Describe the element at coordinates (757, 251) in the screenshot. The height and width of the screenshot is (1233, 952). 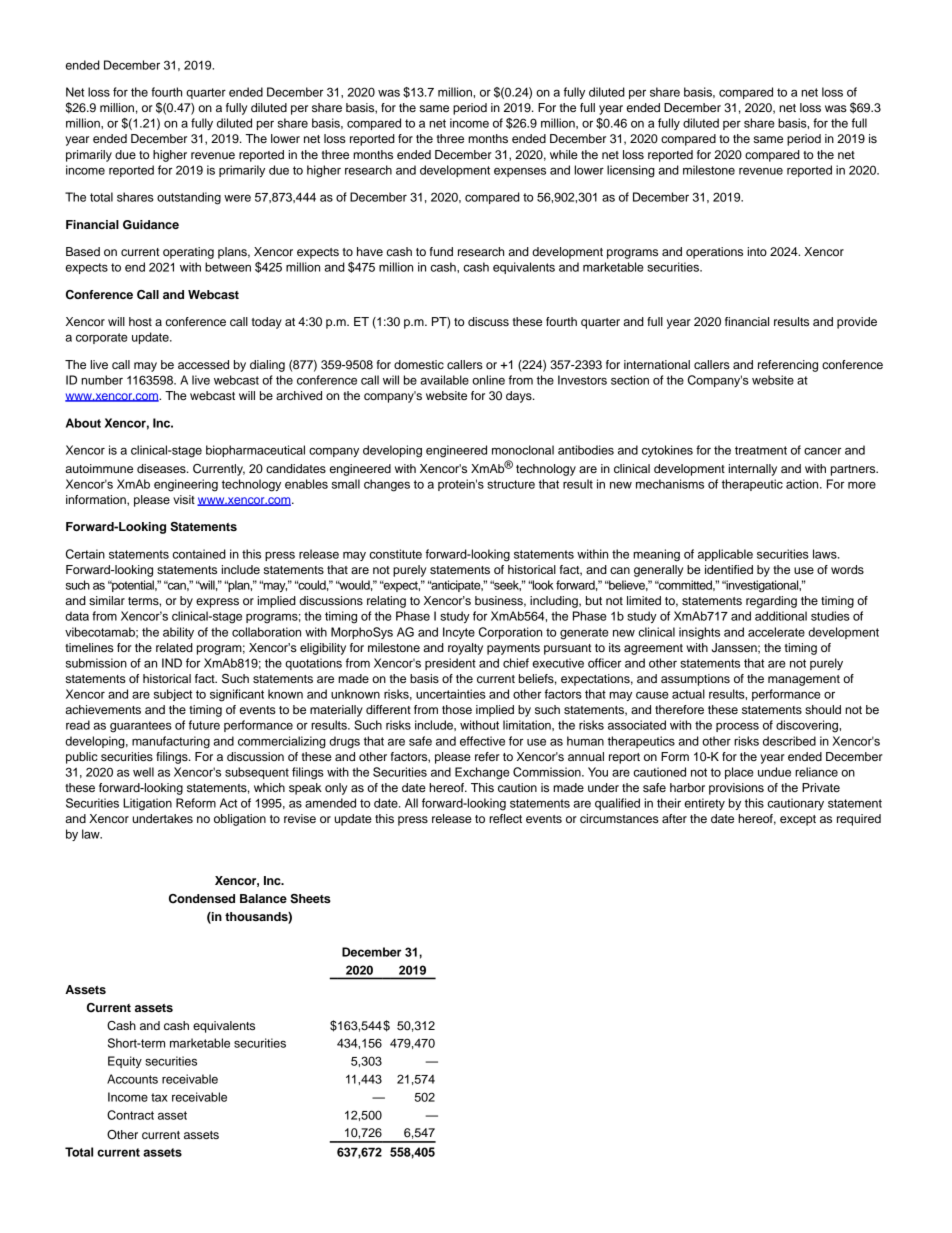
I see `into` at that location.
